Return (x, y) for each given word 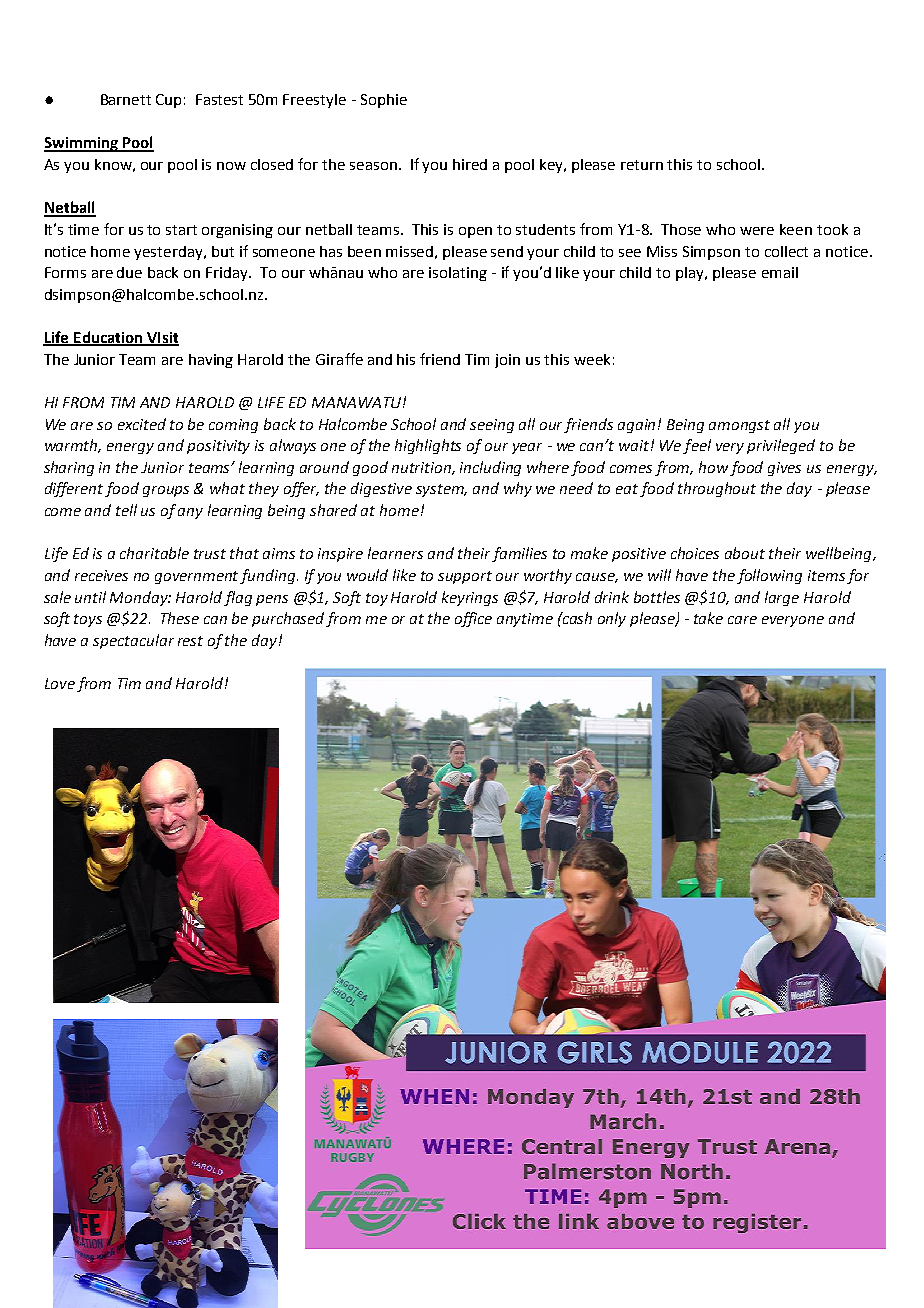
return (642, 165)
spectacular (133, 641)
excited (142, 424)
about (745, 553)
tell (126, 510)
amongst (739, 426)
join (507, 361)
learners (395, 553)
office (473, 619)
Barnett (126, 99)
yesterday (169, 253)
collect (786, 251)
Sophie (384, 101)
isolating (458, 274)
